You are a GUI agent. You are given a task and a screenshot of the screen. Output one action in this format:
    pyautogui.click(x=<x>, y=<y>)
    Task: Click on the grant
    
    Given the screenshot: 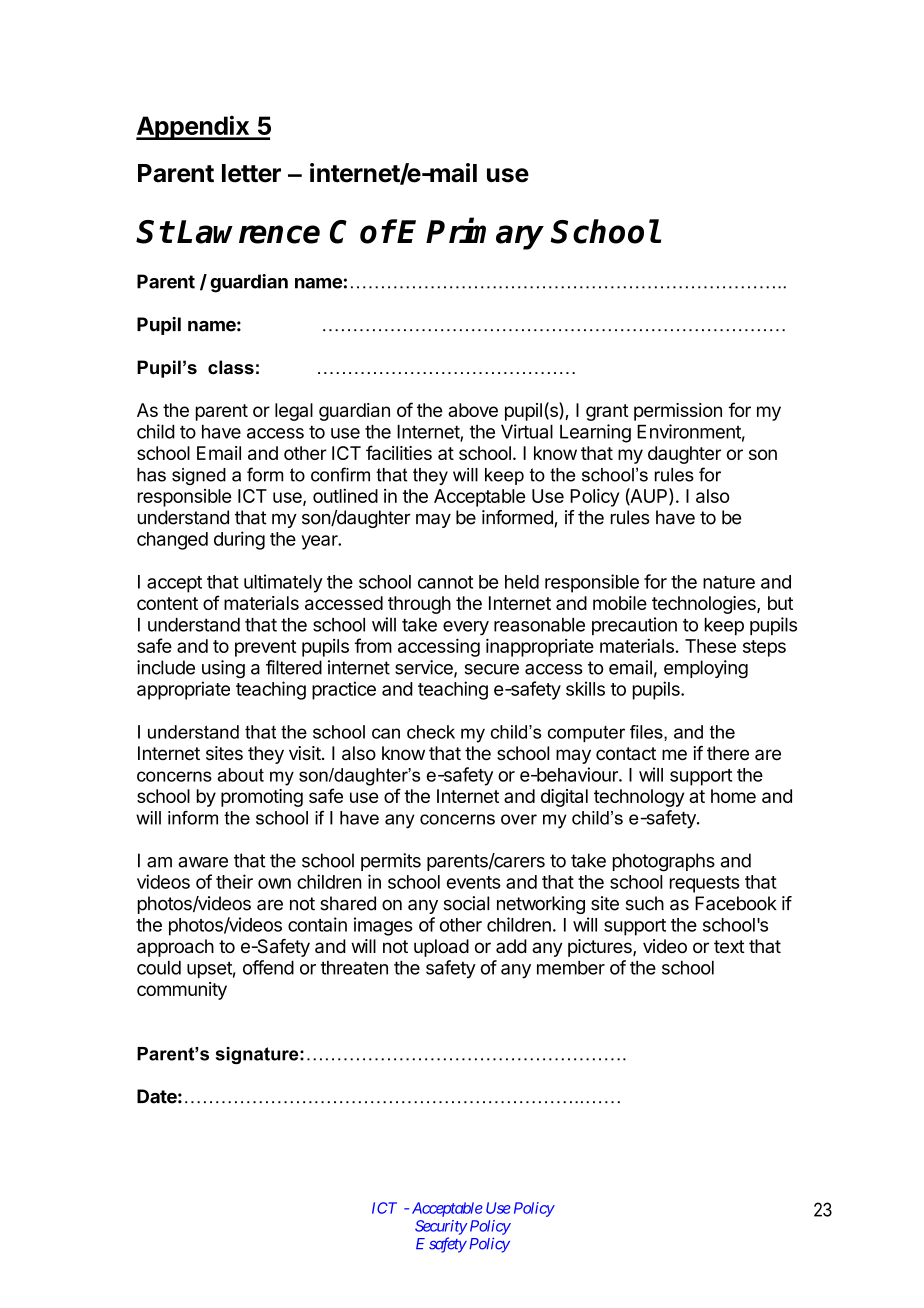 What is the action you would take?
    pyautogui.click(x=607, y=412)
